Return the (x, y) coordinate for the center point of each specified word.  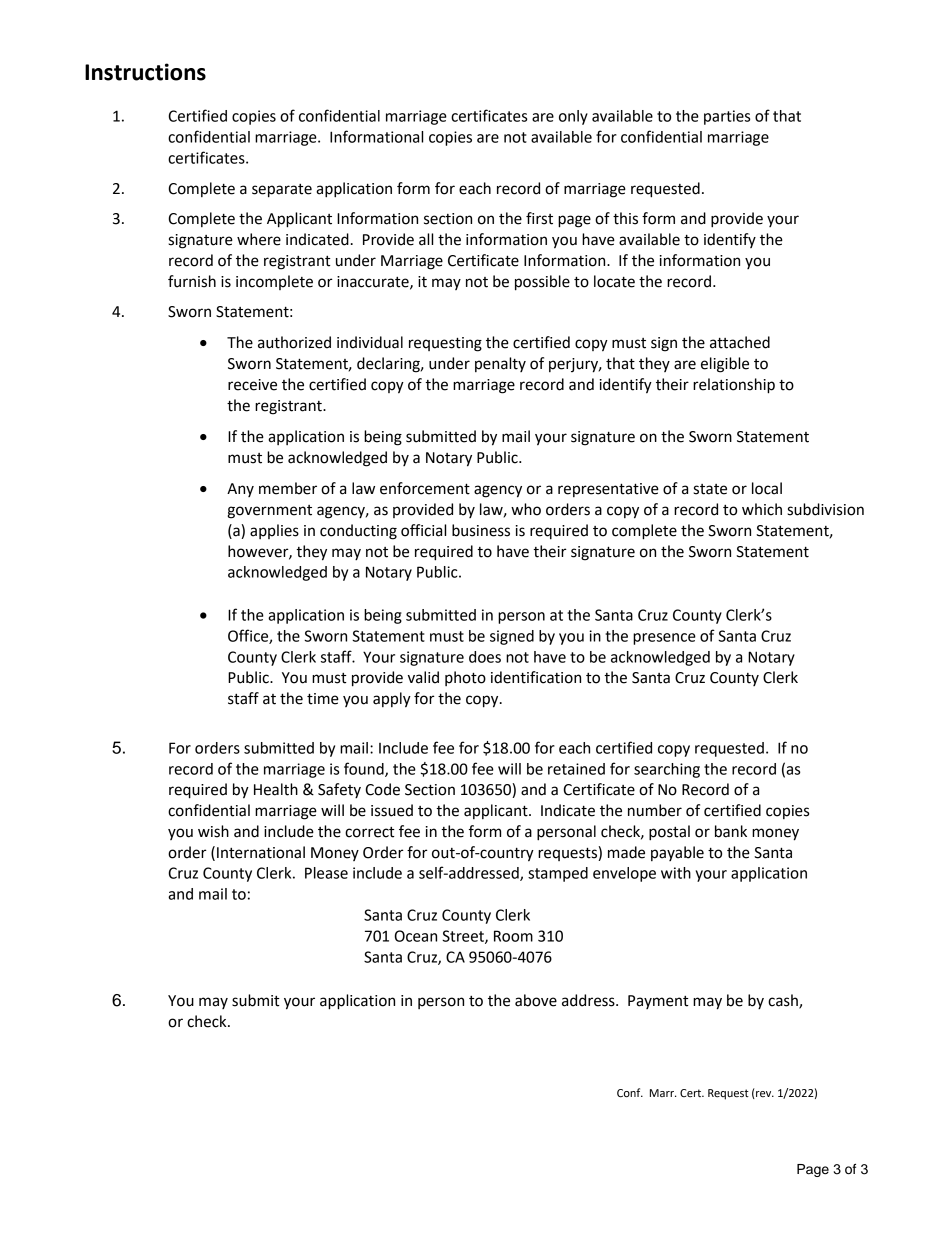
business (481, 530)
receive (252, 385)
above (536, 1000)
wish (213, 831)
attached (740, 342)
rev (764, 1095)
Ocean (416, 936)
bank (731, 831)
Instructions (145, 72)
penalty (500, 364)
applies (274, 531)
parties (727, 117)
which (762, 509)
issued (392, 810)
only (573, 117)
